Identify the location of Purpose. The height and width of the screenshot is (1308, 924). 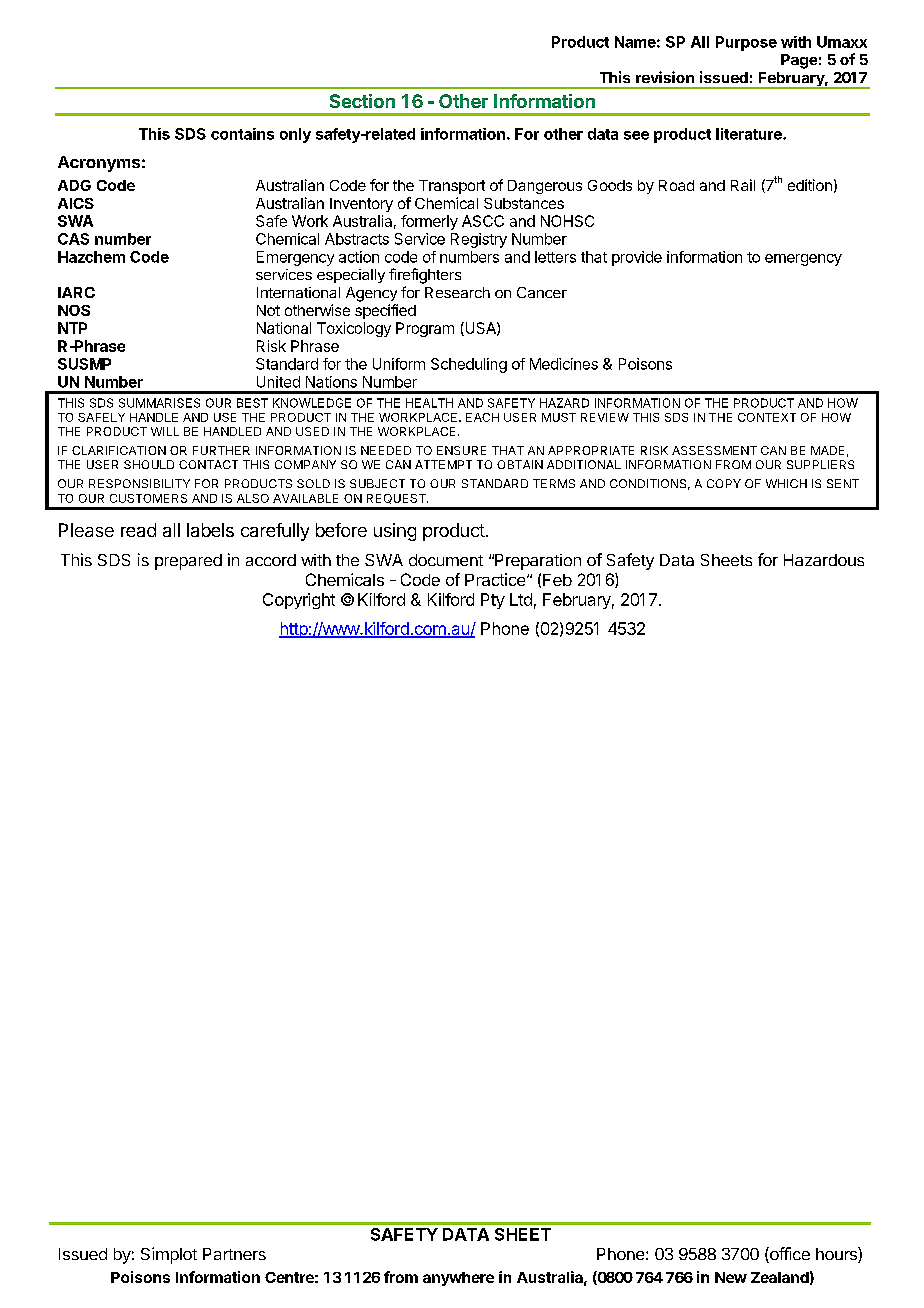
(746, 43).
